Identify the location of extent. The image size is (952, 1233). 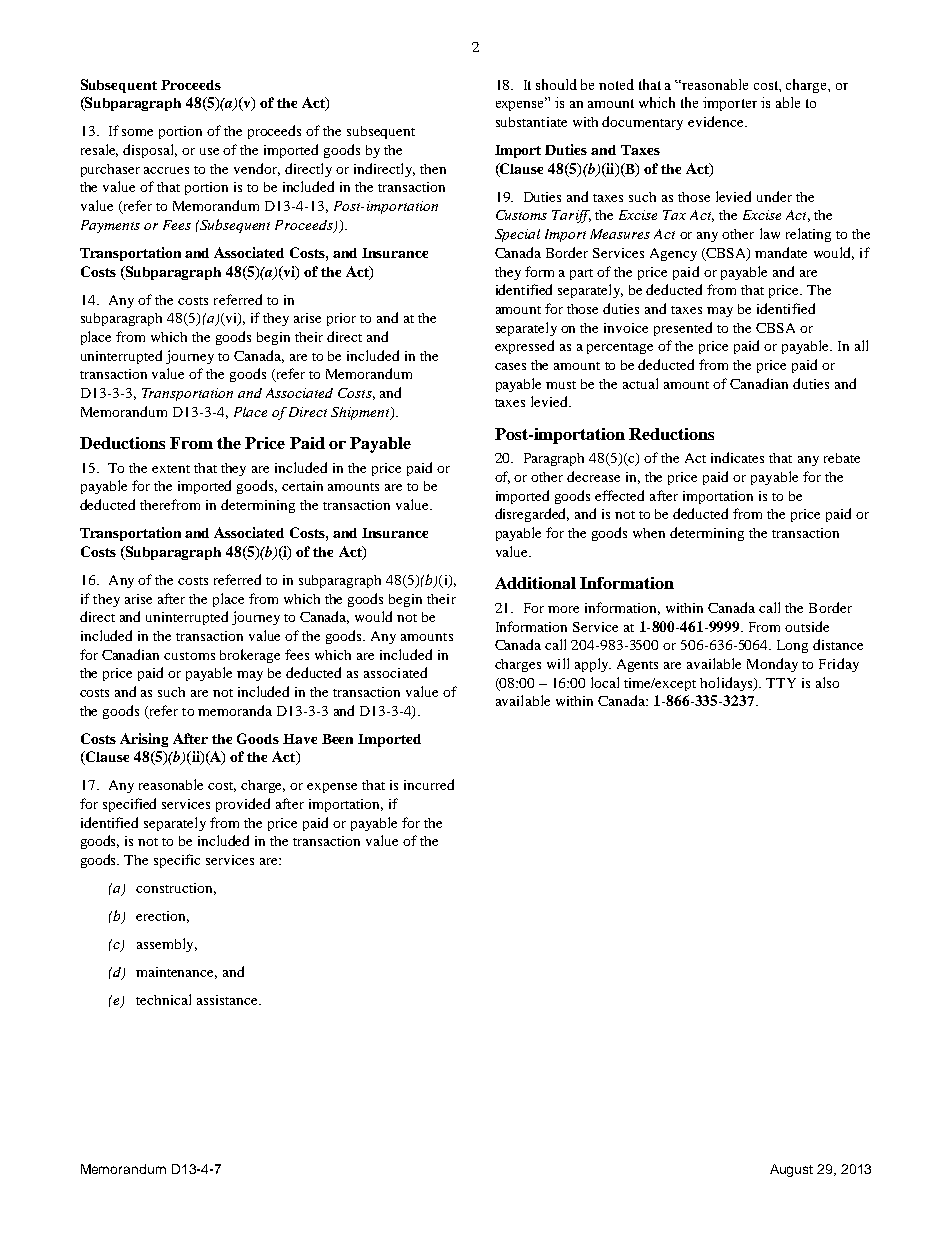
(171, 469).
